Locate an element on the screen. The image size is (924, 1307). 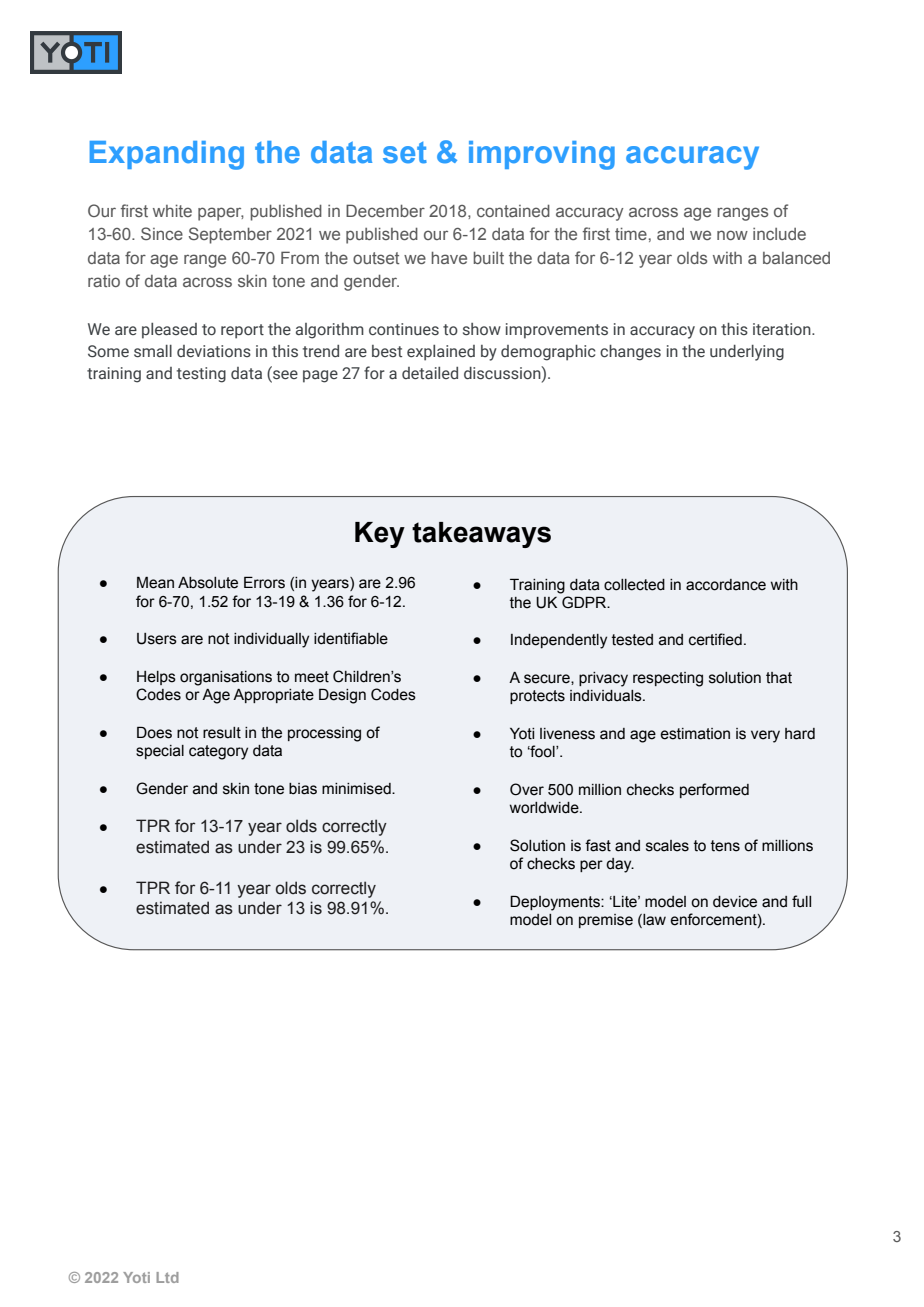
premise is located at coordinates (606, 921).
